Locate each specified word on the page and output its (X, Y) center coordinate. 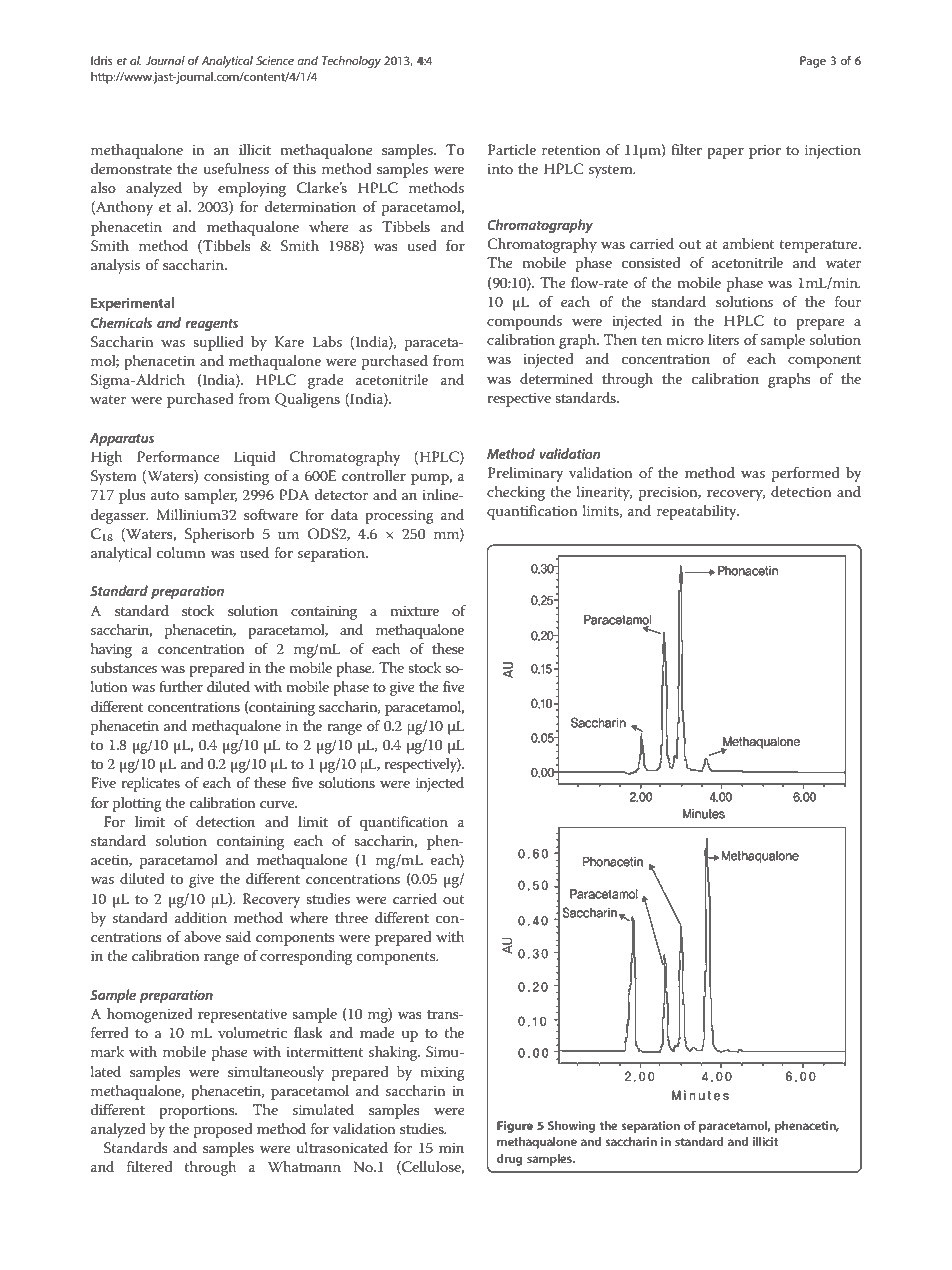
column (181, 552)
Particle (512, 149)
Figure (515, 1127)
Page (813, 62)
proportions (198, 1112)
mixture (414, 611)
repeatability (698, 512)
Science (275, 60)
